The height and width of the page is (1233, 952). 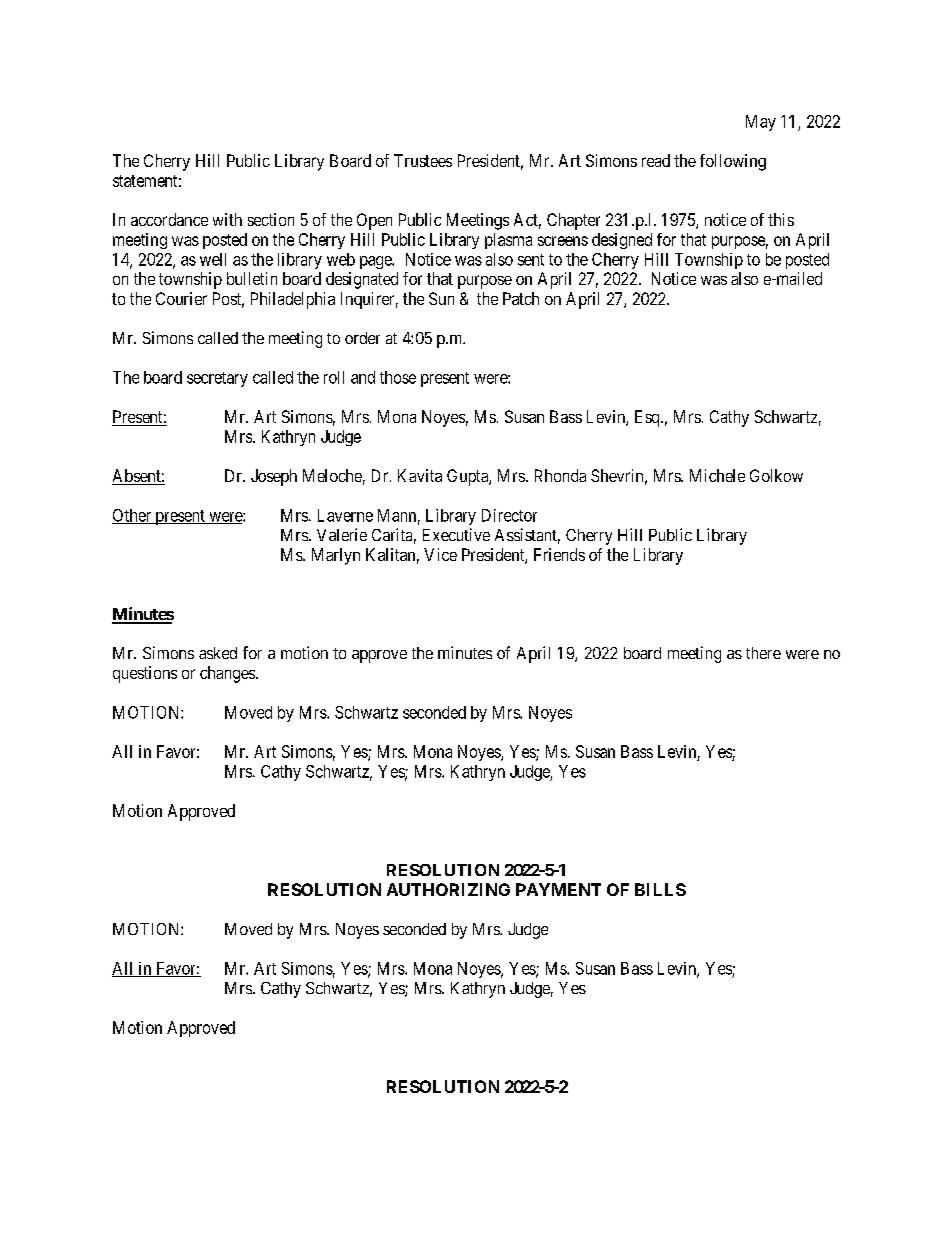 What do you see at coordinates (660, 889) in the page?
I see `BILLS` at bounding box center [660, 889].
